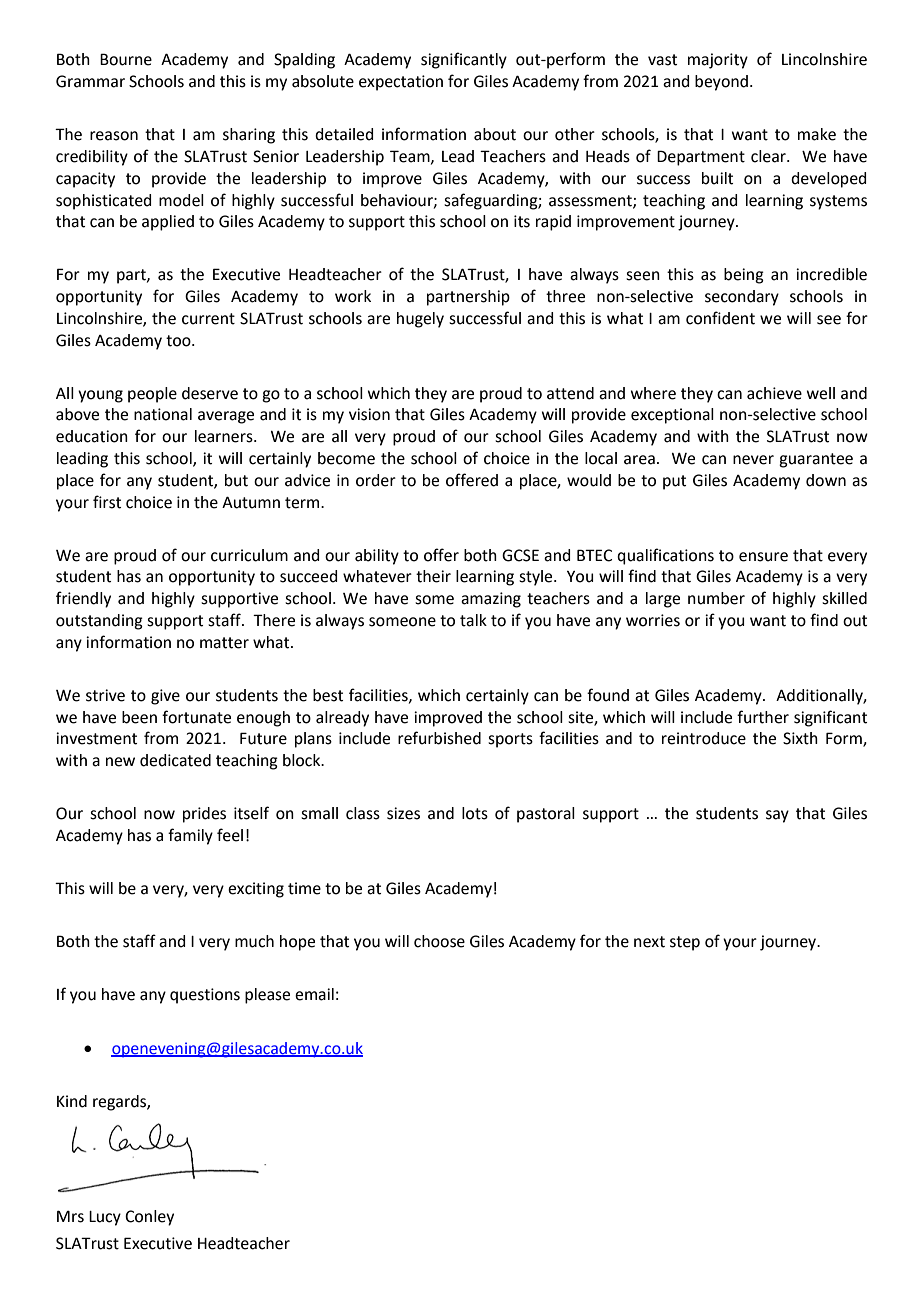 Image resolution: width=924 pixels, height=1308 pixels. Describe the element at coordinates (401, 83) in the screenshot. I see `expectation` at that location.
